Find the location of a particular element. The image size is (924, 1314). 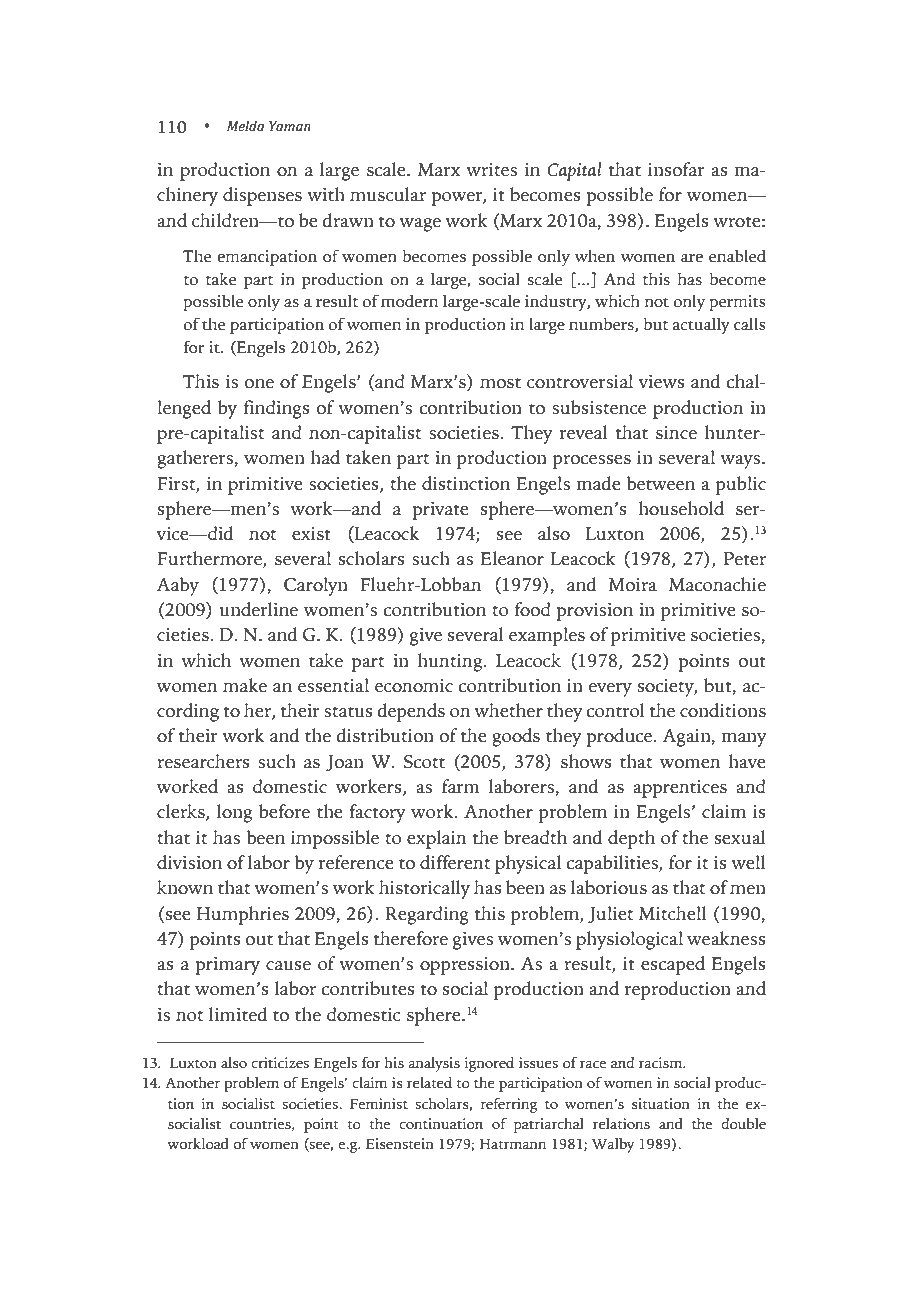

with is located at coordinates (326, 194).
